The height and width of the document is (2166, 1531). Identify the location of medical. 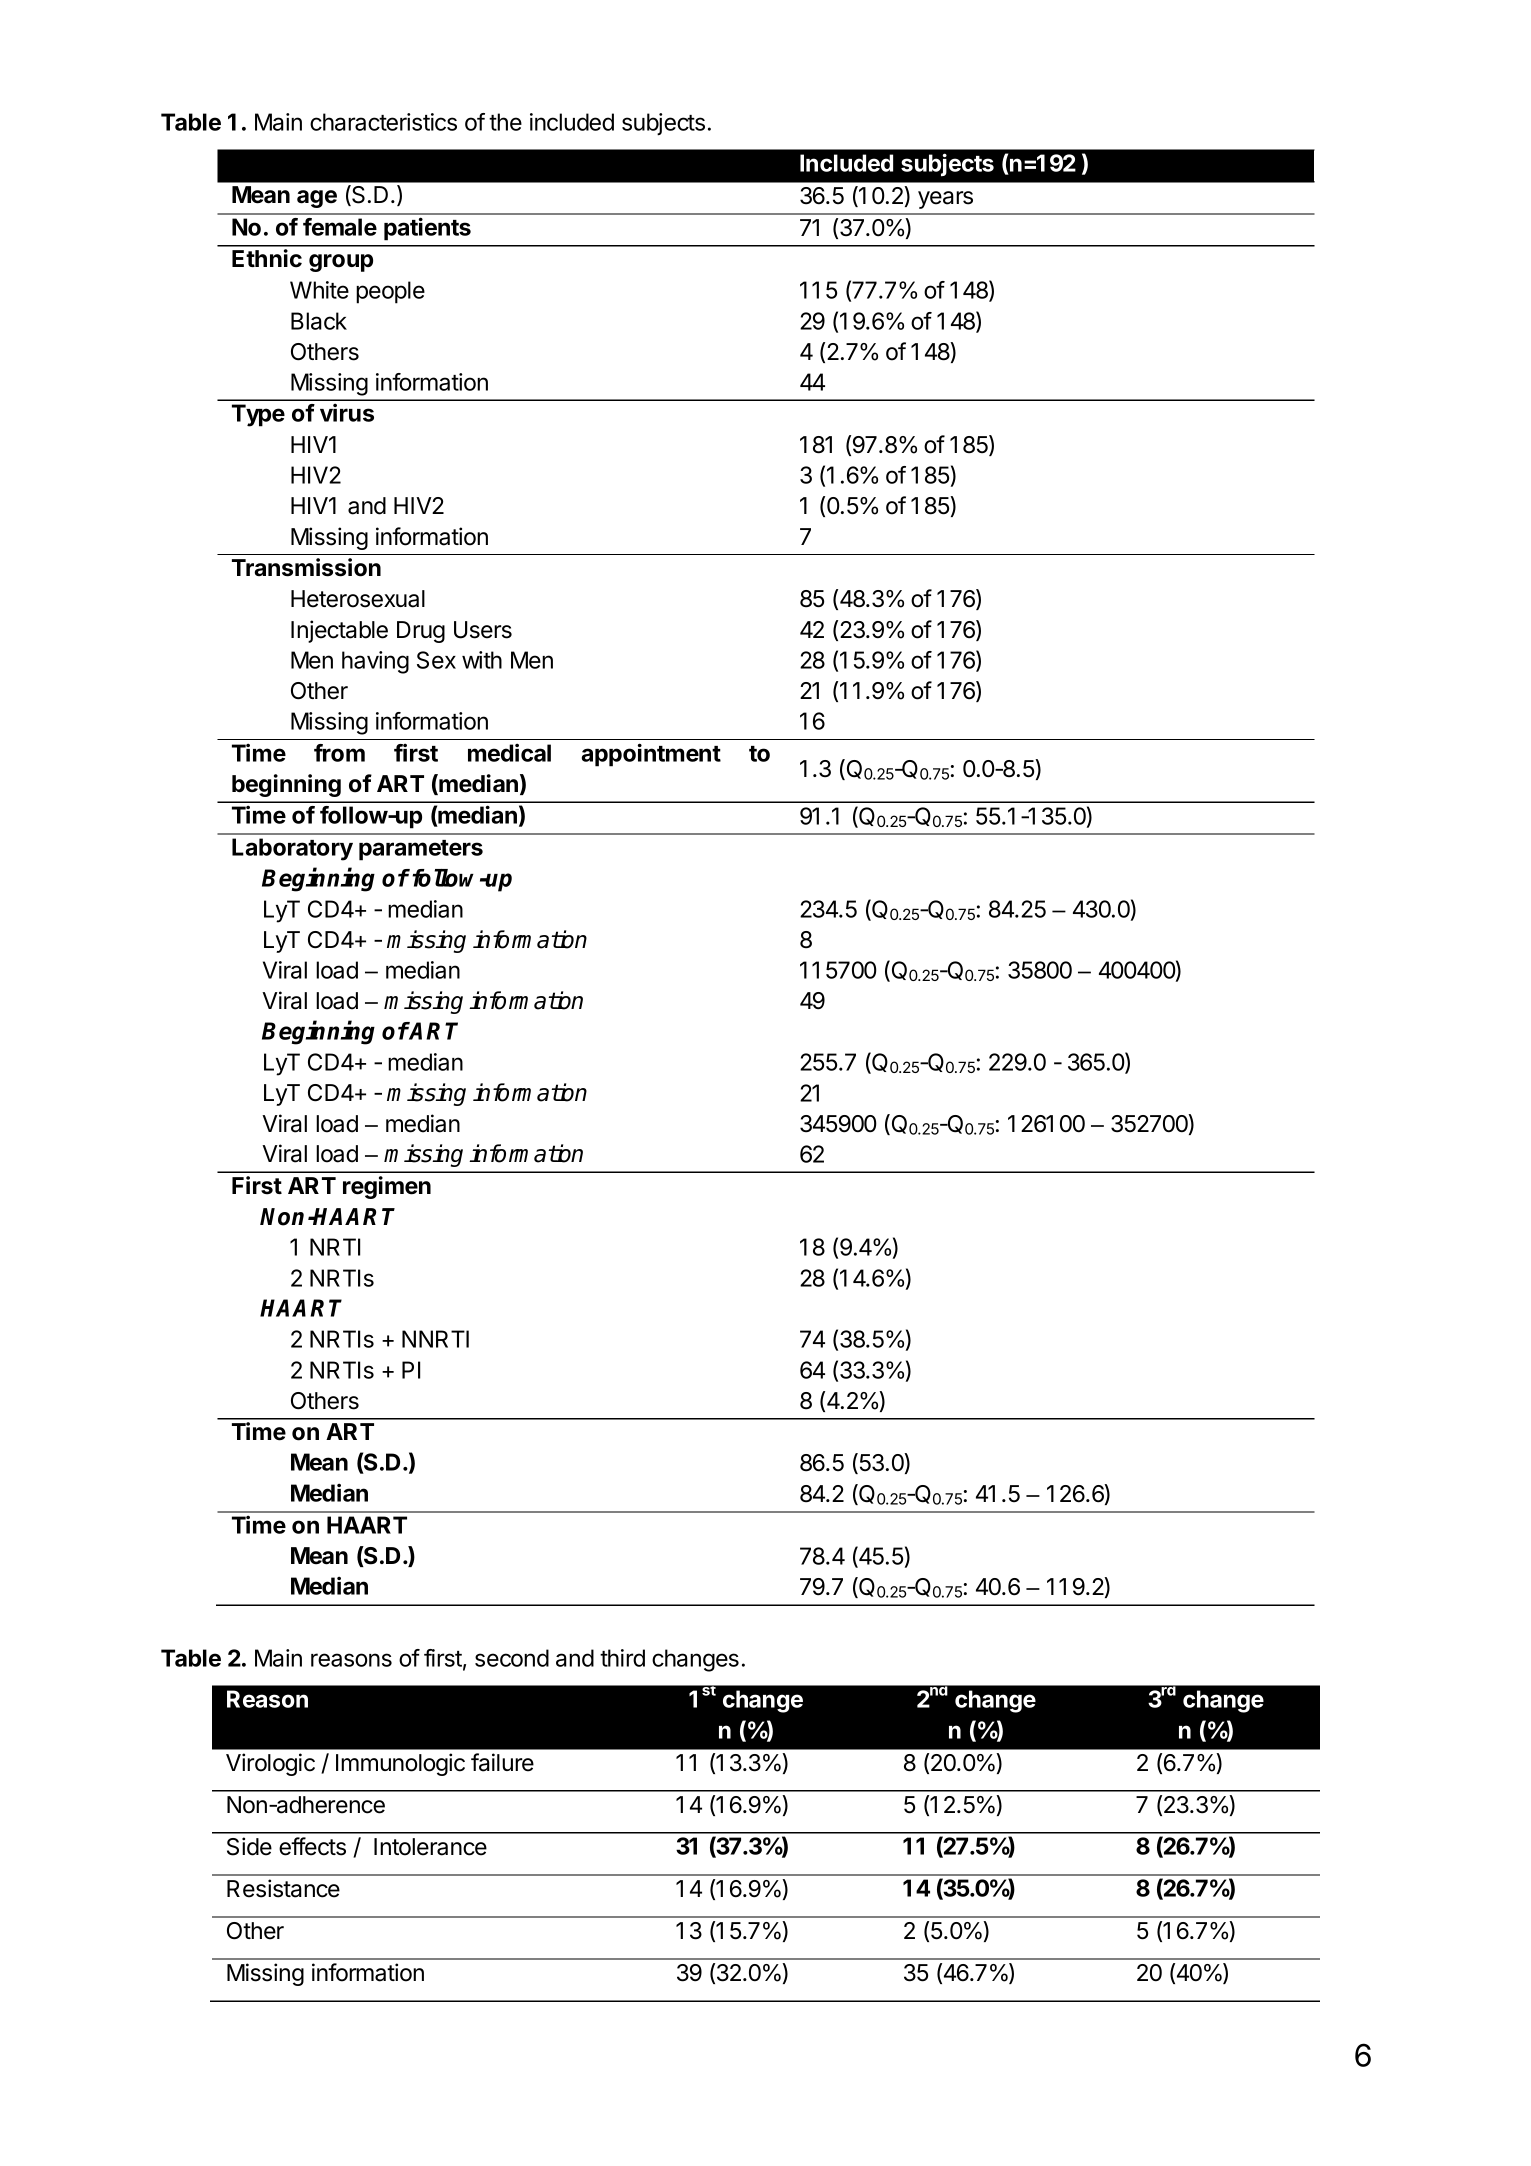
(509, 752).
